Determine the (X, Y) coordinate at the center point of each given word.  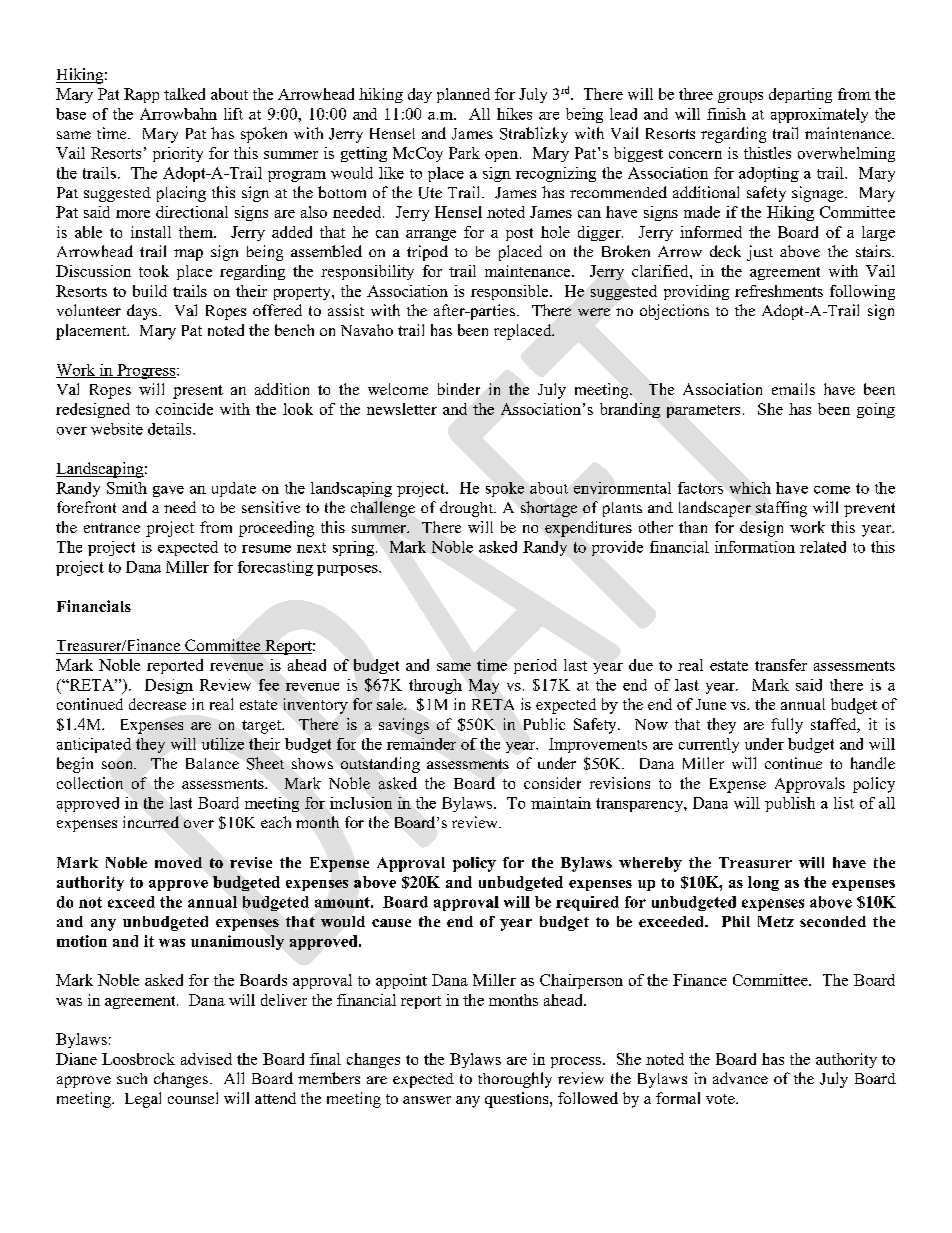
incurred (151, 822)
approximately (819, 115)
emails (793, 389)
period (535, 666)
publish (790, 804)
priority (178, 154)
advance (740, 1078)
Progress (146, 371)
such (132, 1078)
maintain (561, 803)
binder (459, 389)
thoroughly (515, 1080)
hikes (514, 114)
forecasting (275, 568)
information (755, 547)
